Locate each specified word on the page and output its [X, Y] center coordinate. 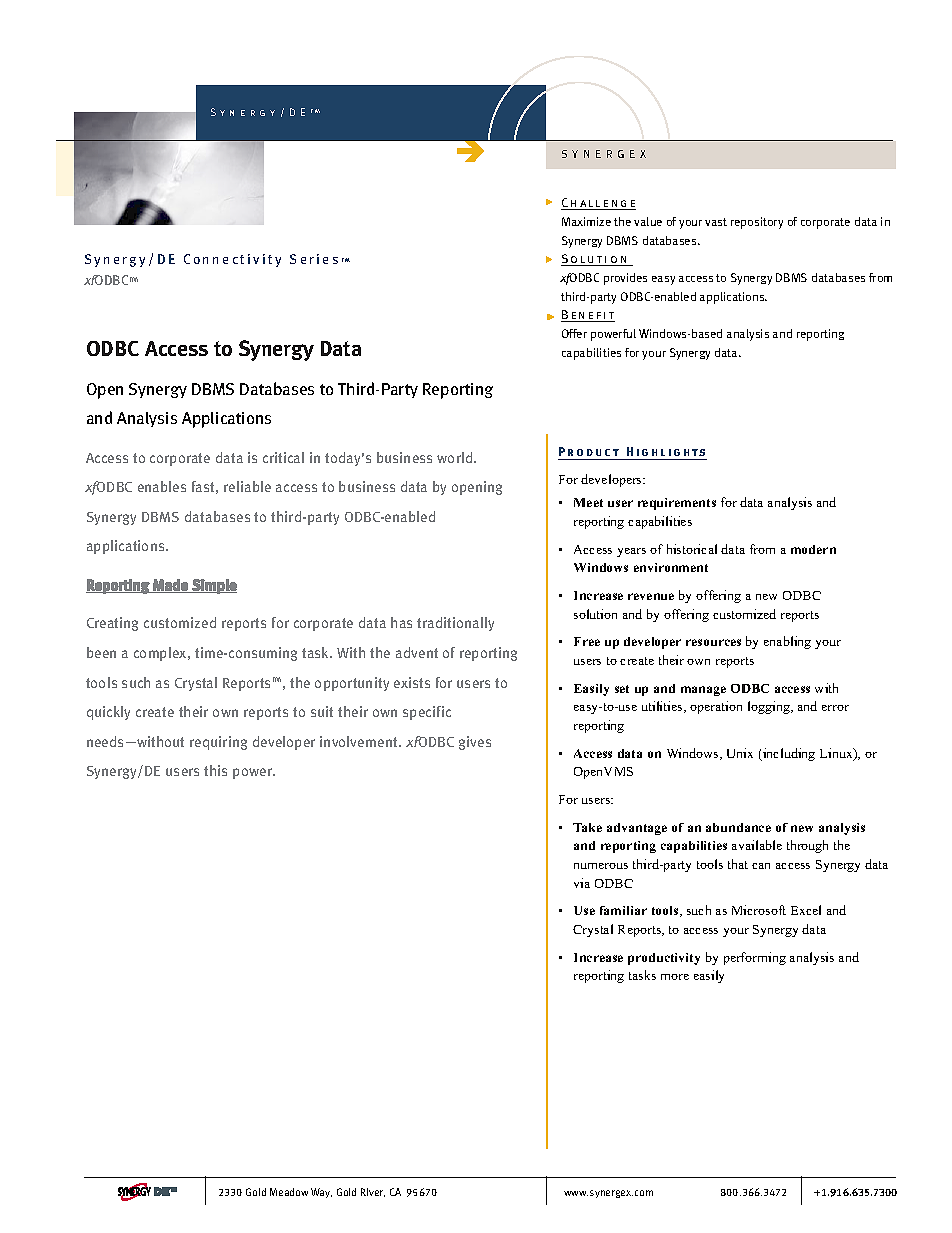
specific [427, 713]
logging [770, 707]
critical [283, 457]
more [675, 977]
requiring [218, 743]
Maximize [586, 221]
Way [321, 1193]
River [373, 1192]
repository [757, 223]
